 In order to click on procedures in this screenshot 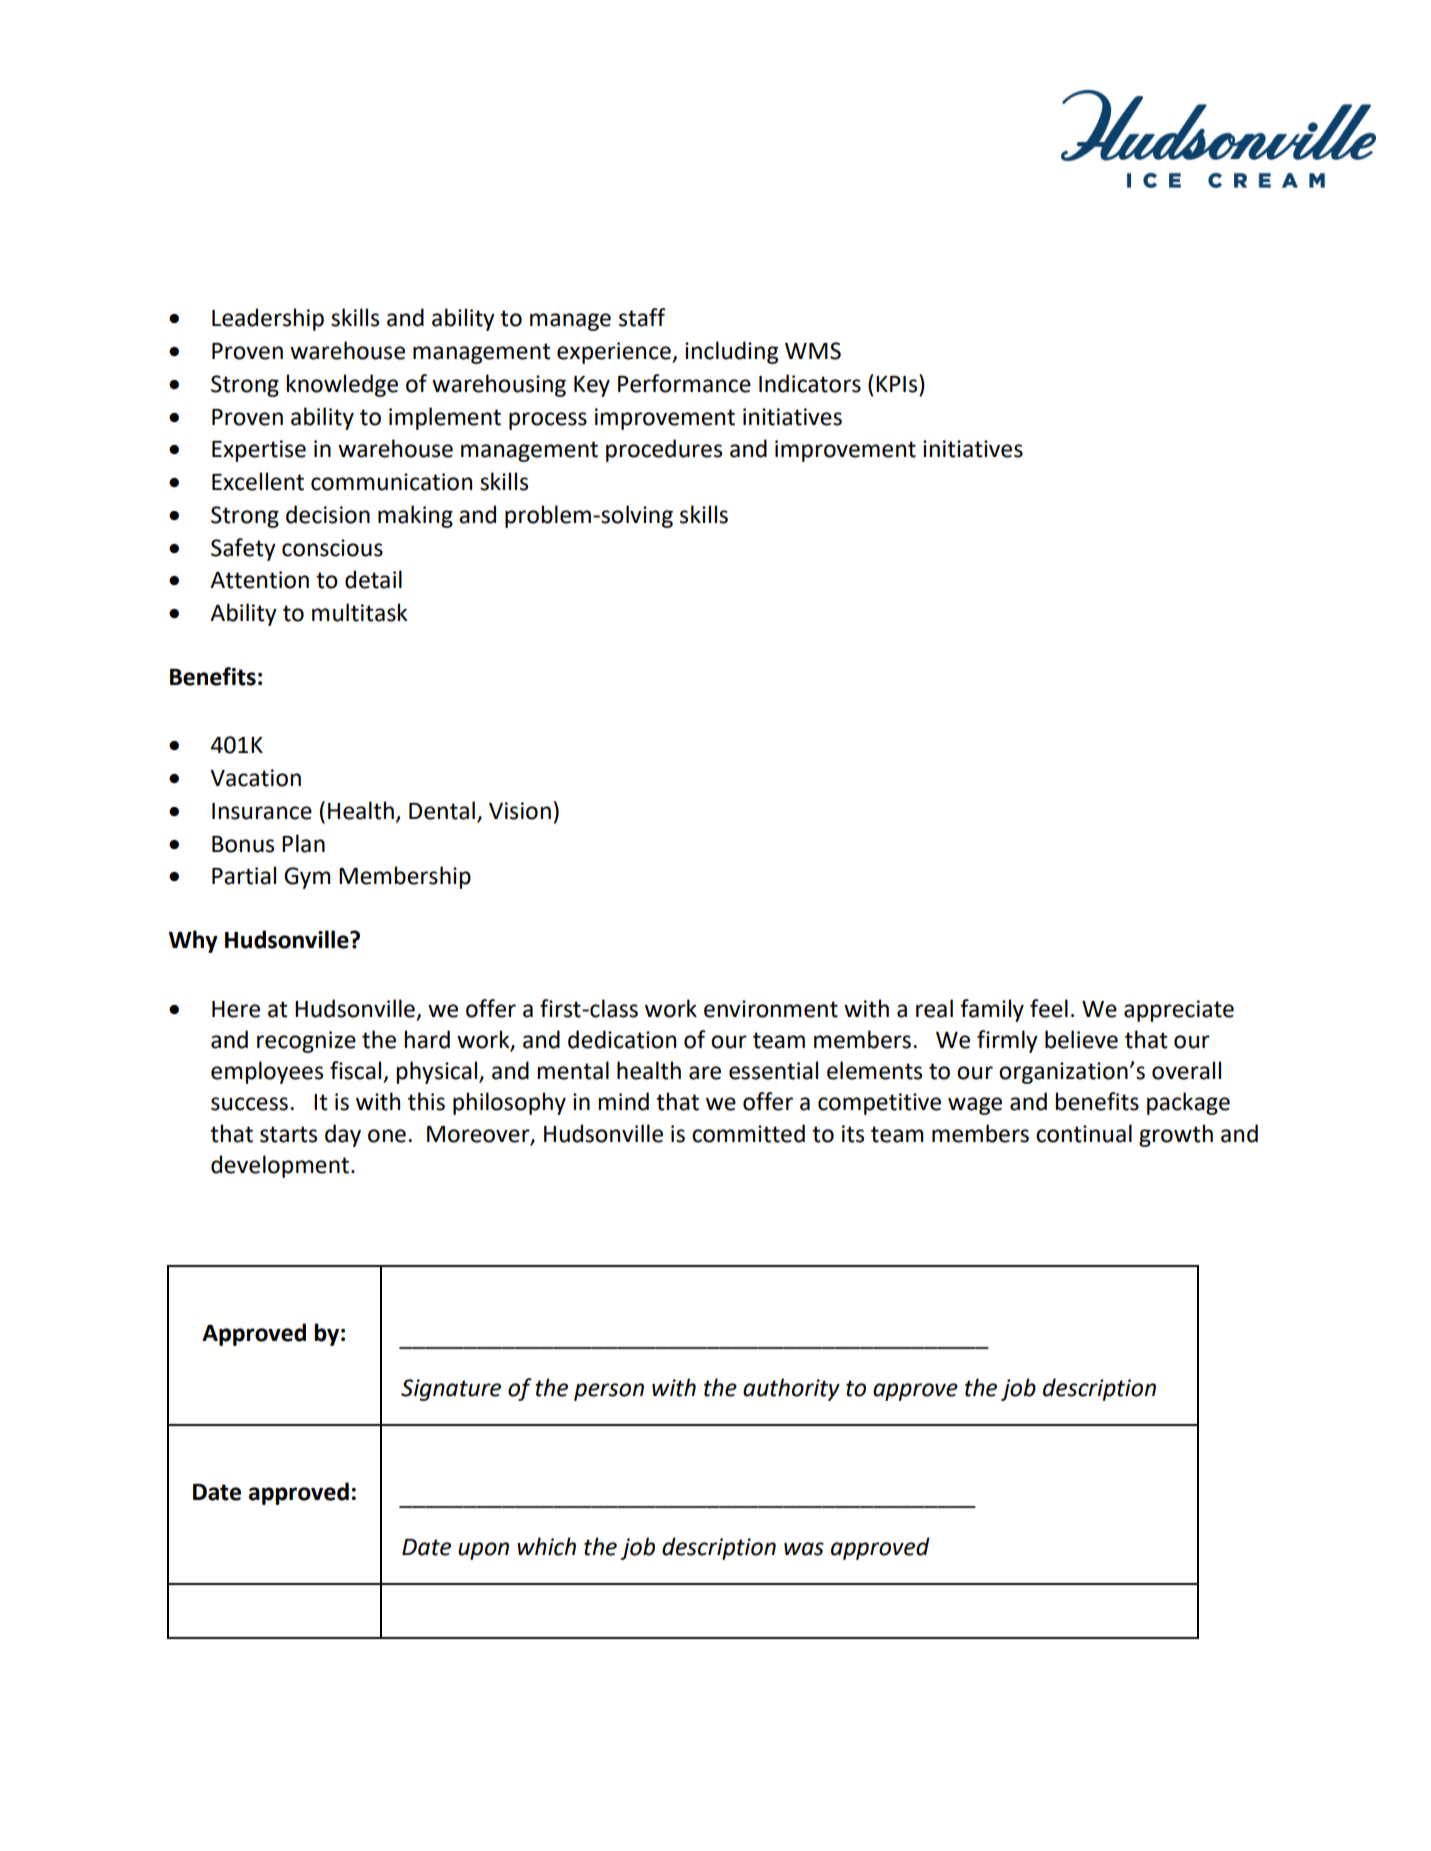, I will do `click(664, 450)`.
